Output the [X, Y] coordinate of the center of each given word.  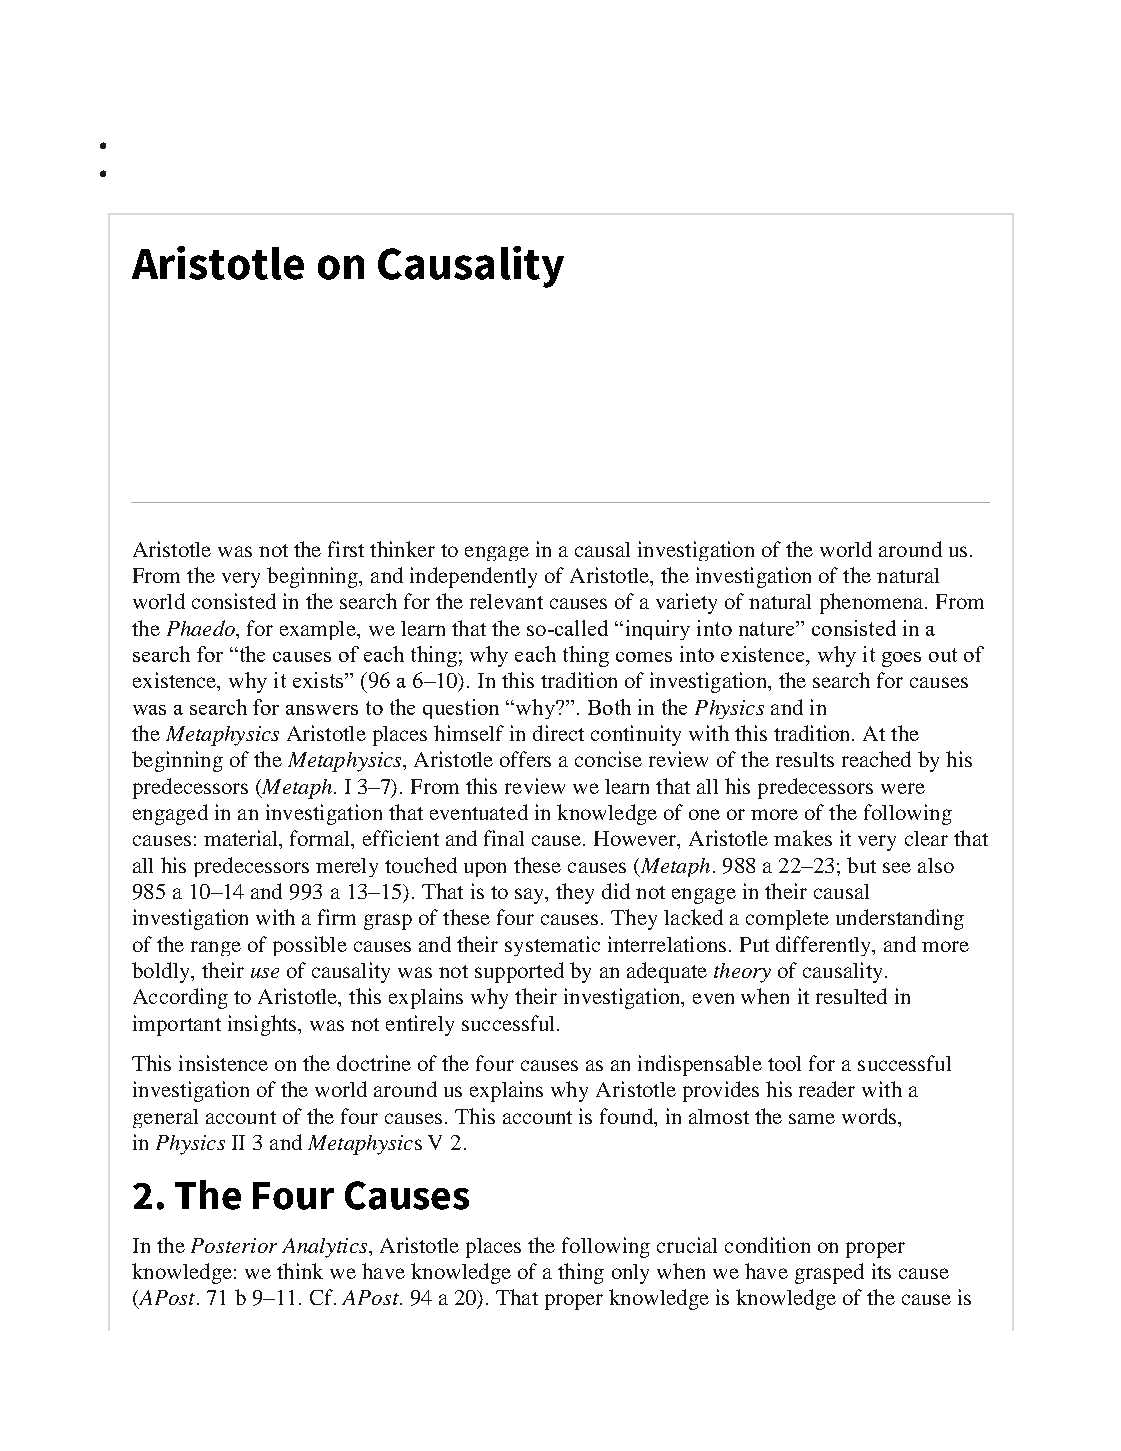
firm [337, 917]
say [531, 896]
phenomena [873, 603]
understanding [900, 919]
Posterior [234, 1245]
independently [473, 577]
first [346, 549]
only [630, 1274]
